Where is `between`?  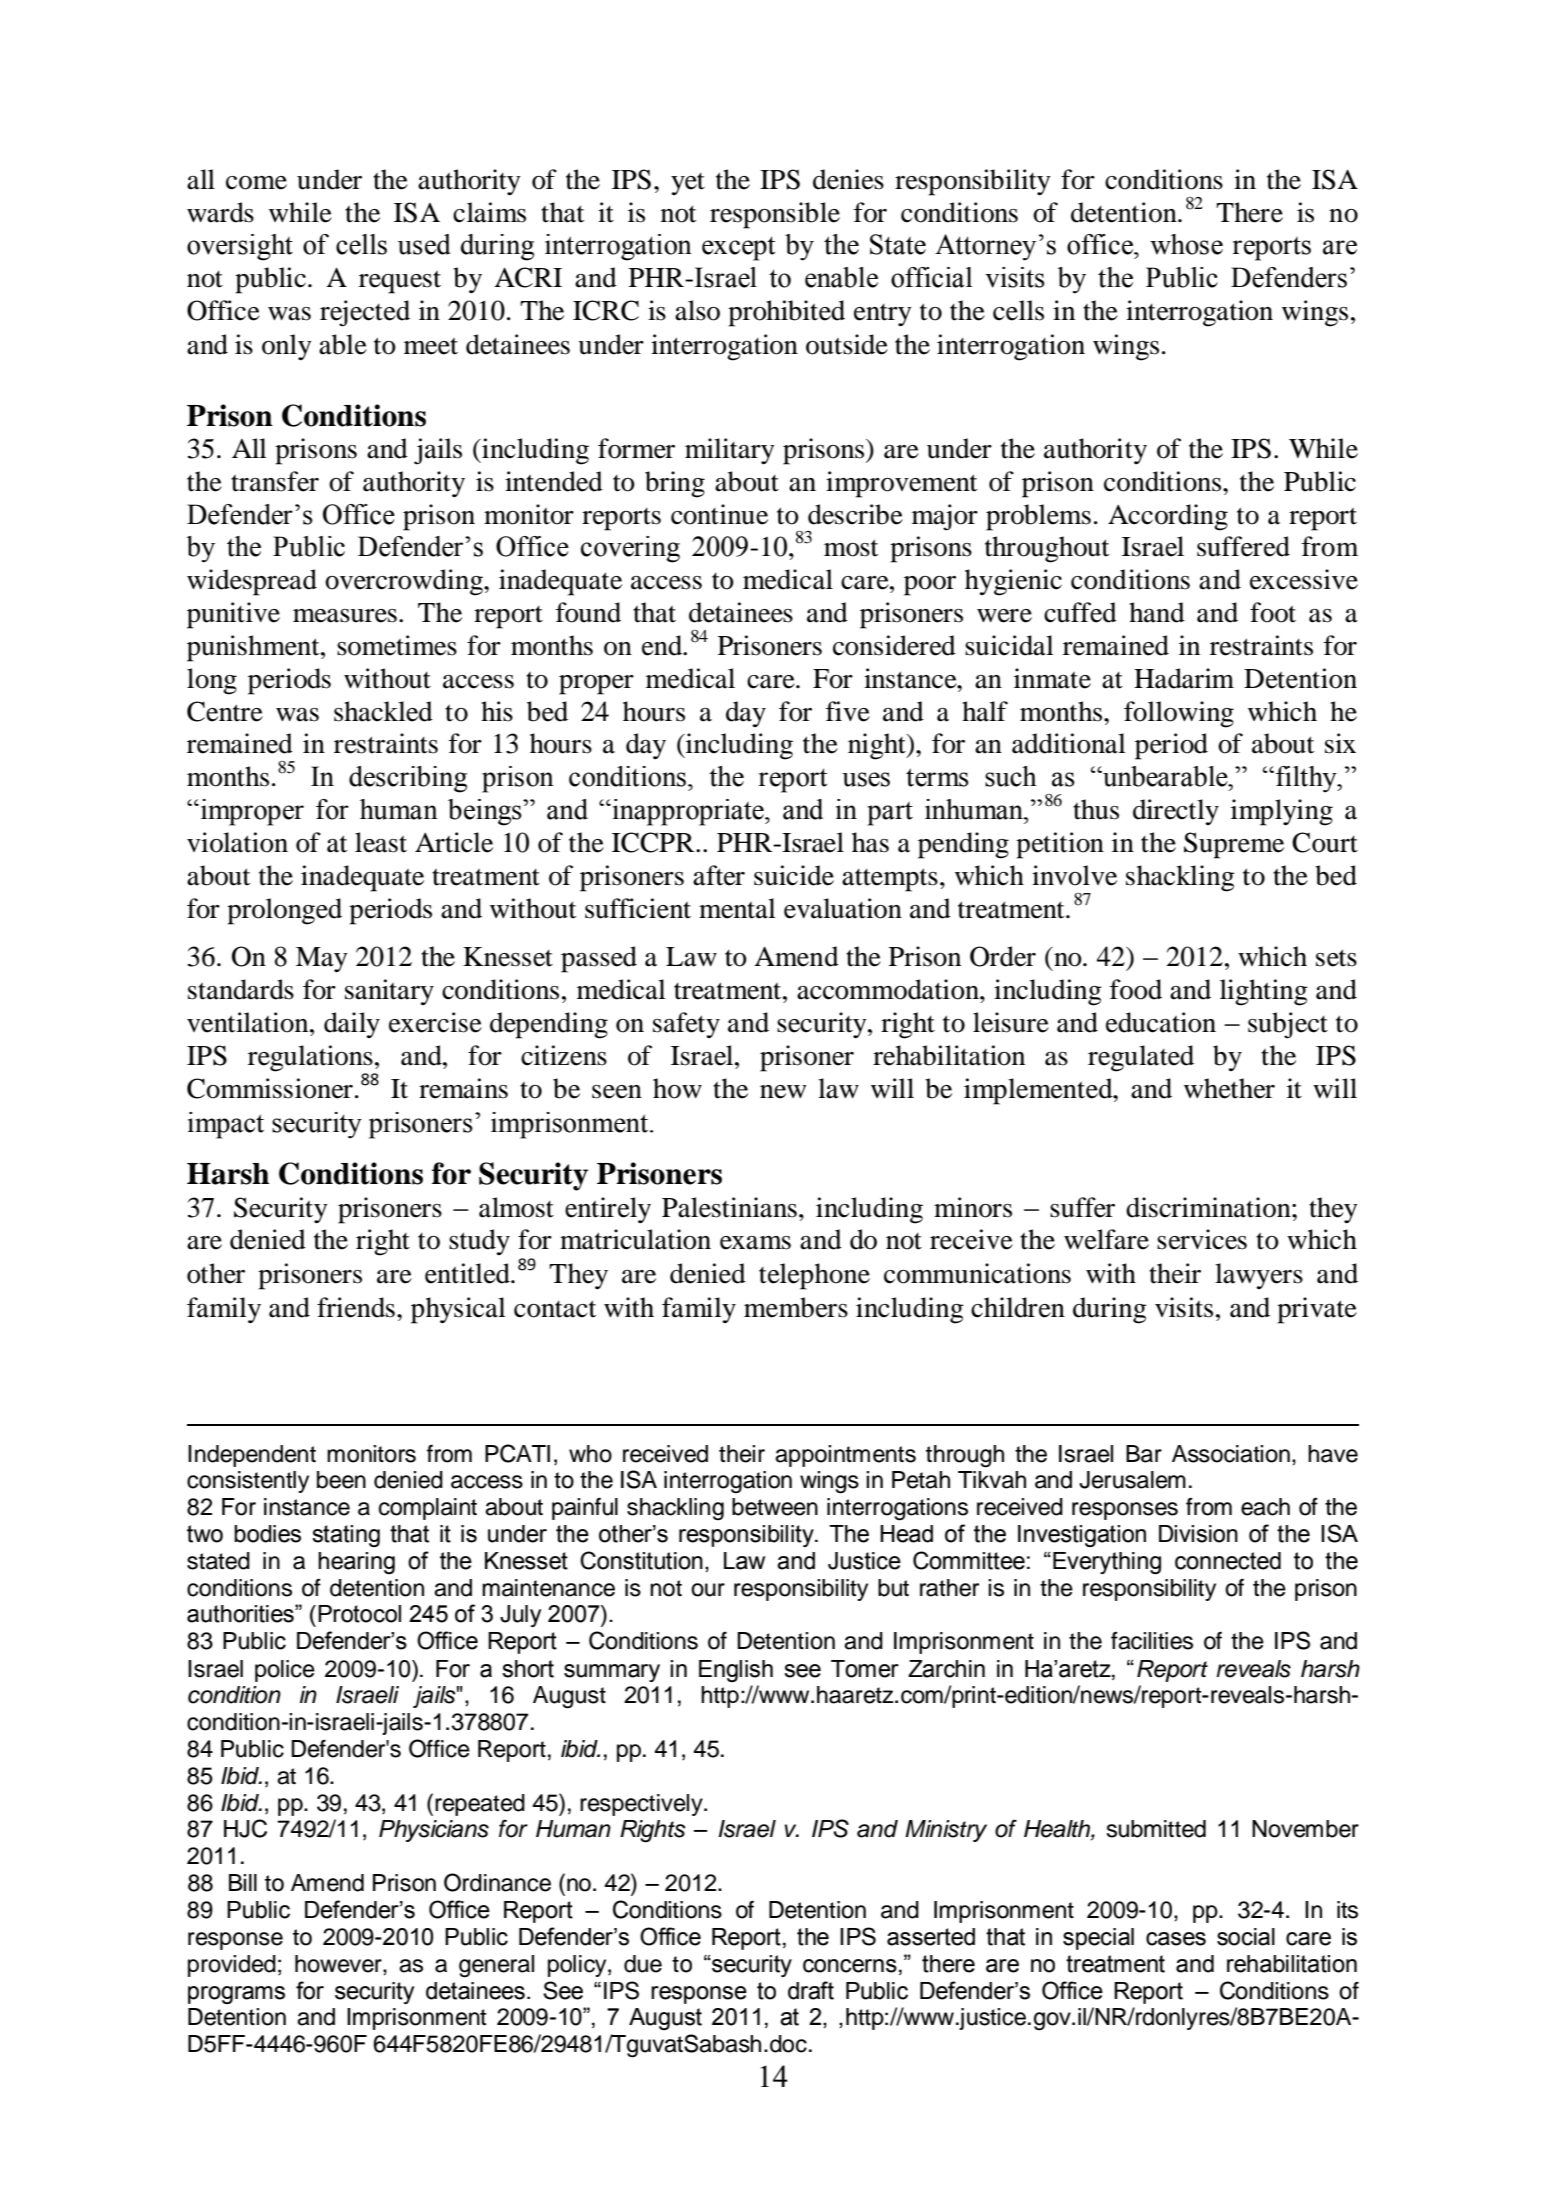
between is located at coordinates (775, 1507).
